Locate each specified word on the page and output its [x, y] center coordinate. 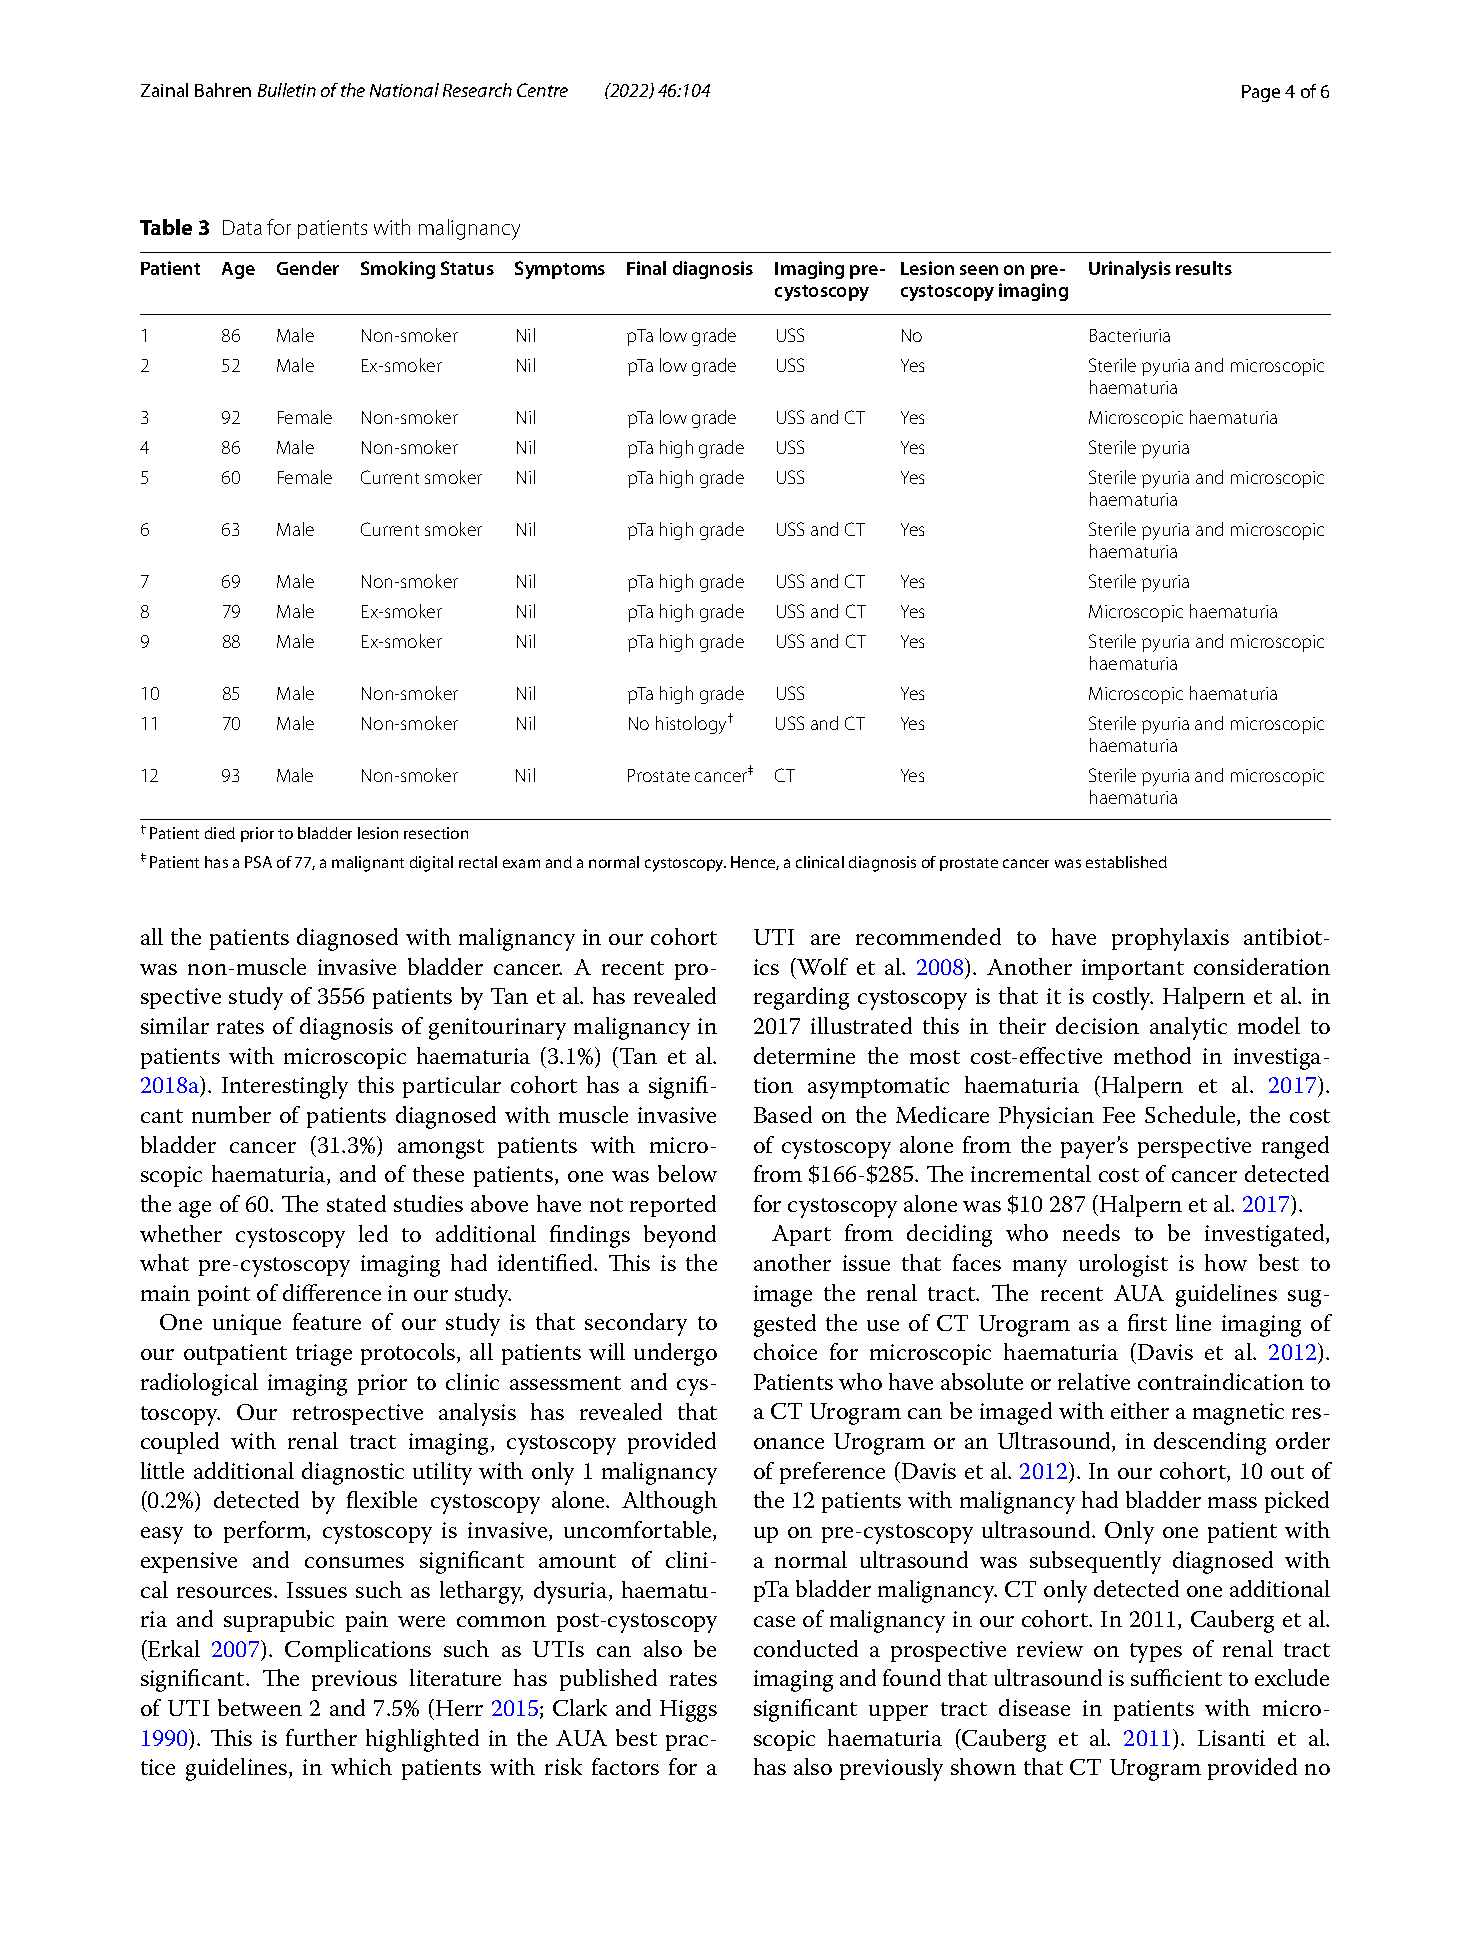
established [1126, 862]
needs [1091, 1232]
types [1156, 1653]
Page [1261, 93]
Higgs [688, 1711]
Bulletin [287, 90]
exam [521, 863]
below [687, 1173]
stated [356, 1203]
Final [646, 268]
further [321, 1737]
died [220, 833]
